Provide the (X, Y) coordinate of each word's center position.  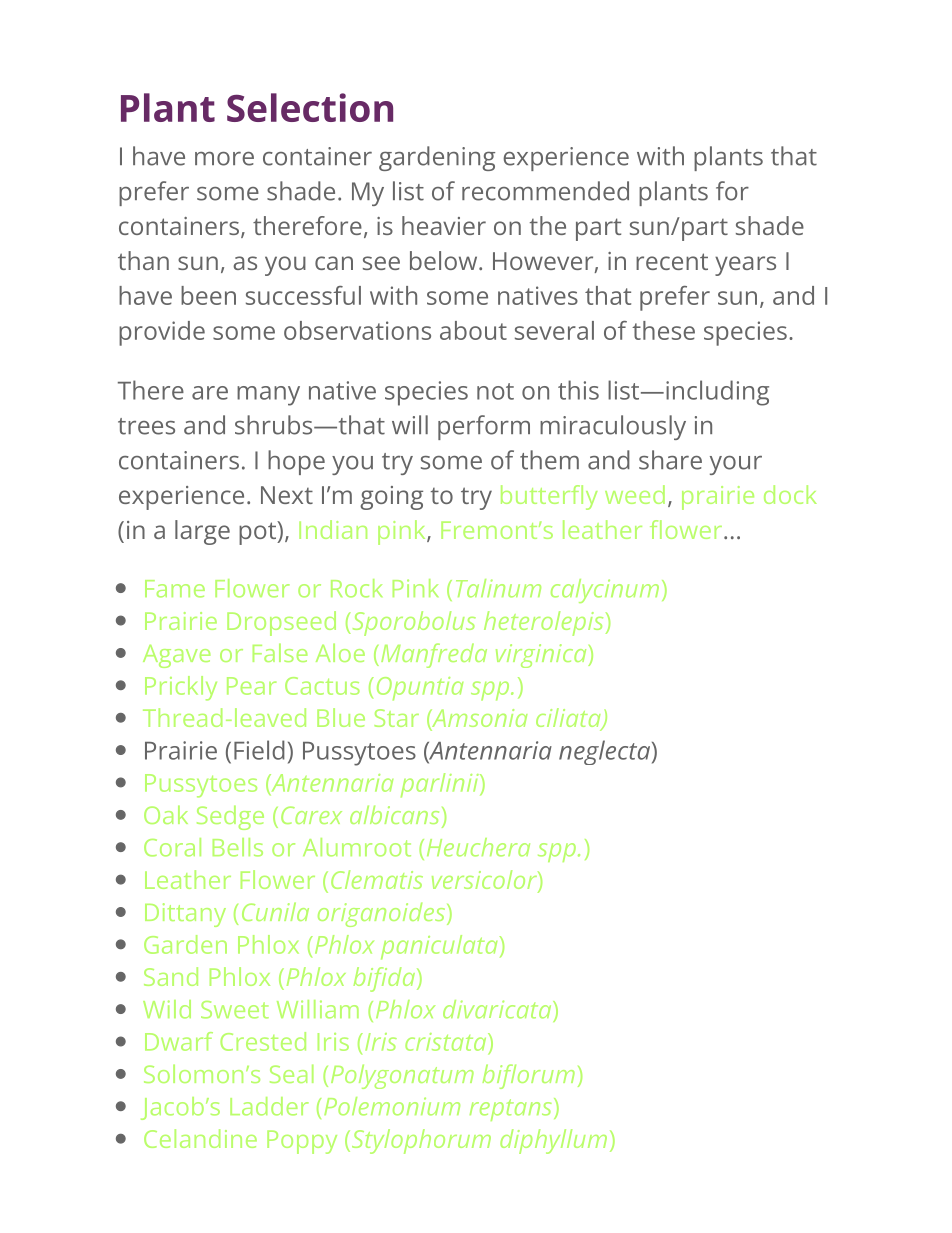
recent (672, 261)
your (736, 465)
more (224, 159)
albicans (394, 814)
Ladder (269, 1106)
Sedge (230, 817)
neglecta (604, 752)
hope (296, 462)
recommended (545, 191)
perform (484, 427)
